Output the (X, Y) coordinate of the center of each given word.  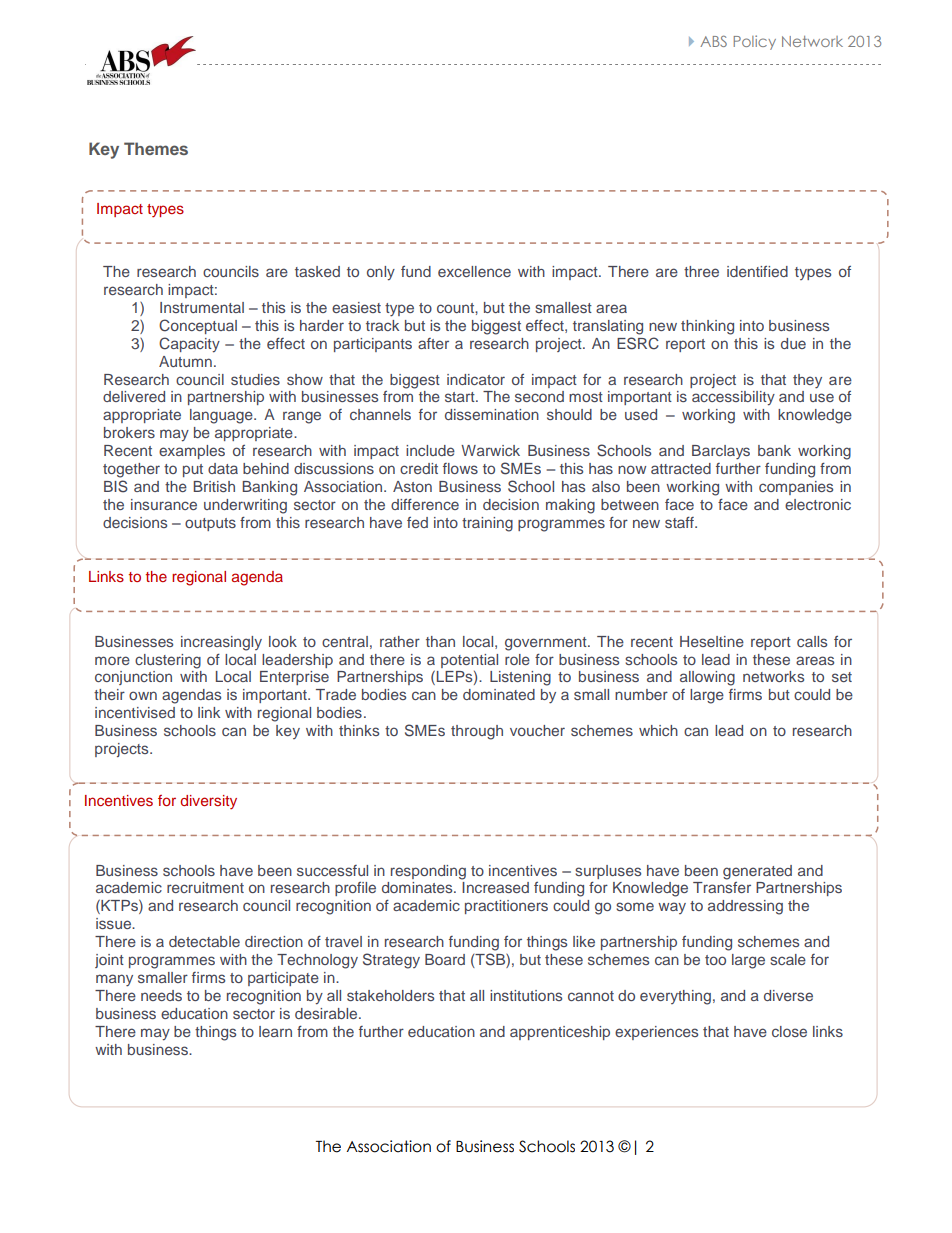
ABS (713, 41)
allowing (707, 678)
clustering (168, 661)
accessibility (733, 398)
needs (161, 995)
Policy (755, 42)
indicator (476, 379)
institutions (526, 995)
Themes (156, 148)
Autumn (185, 361)
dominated (499, 694)
